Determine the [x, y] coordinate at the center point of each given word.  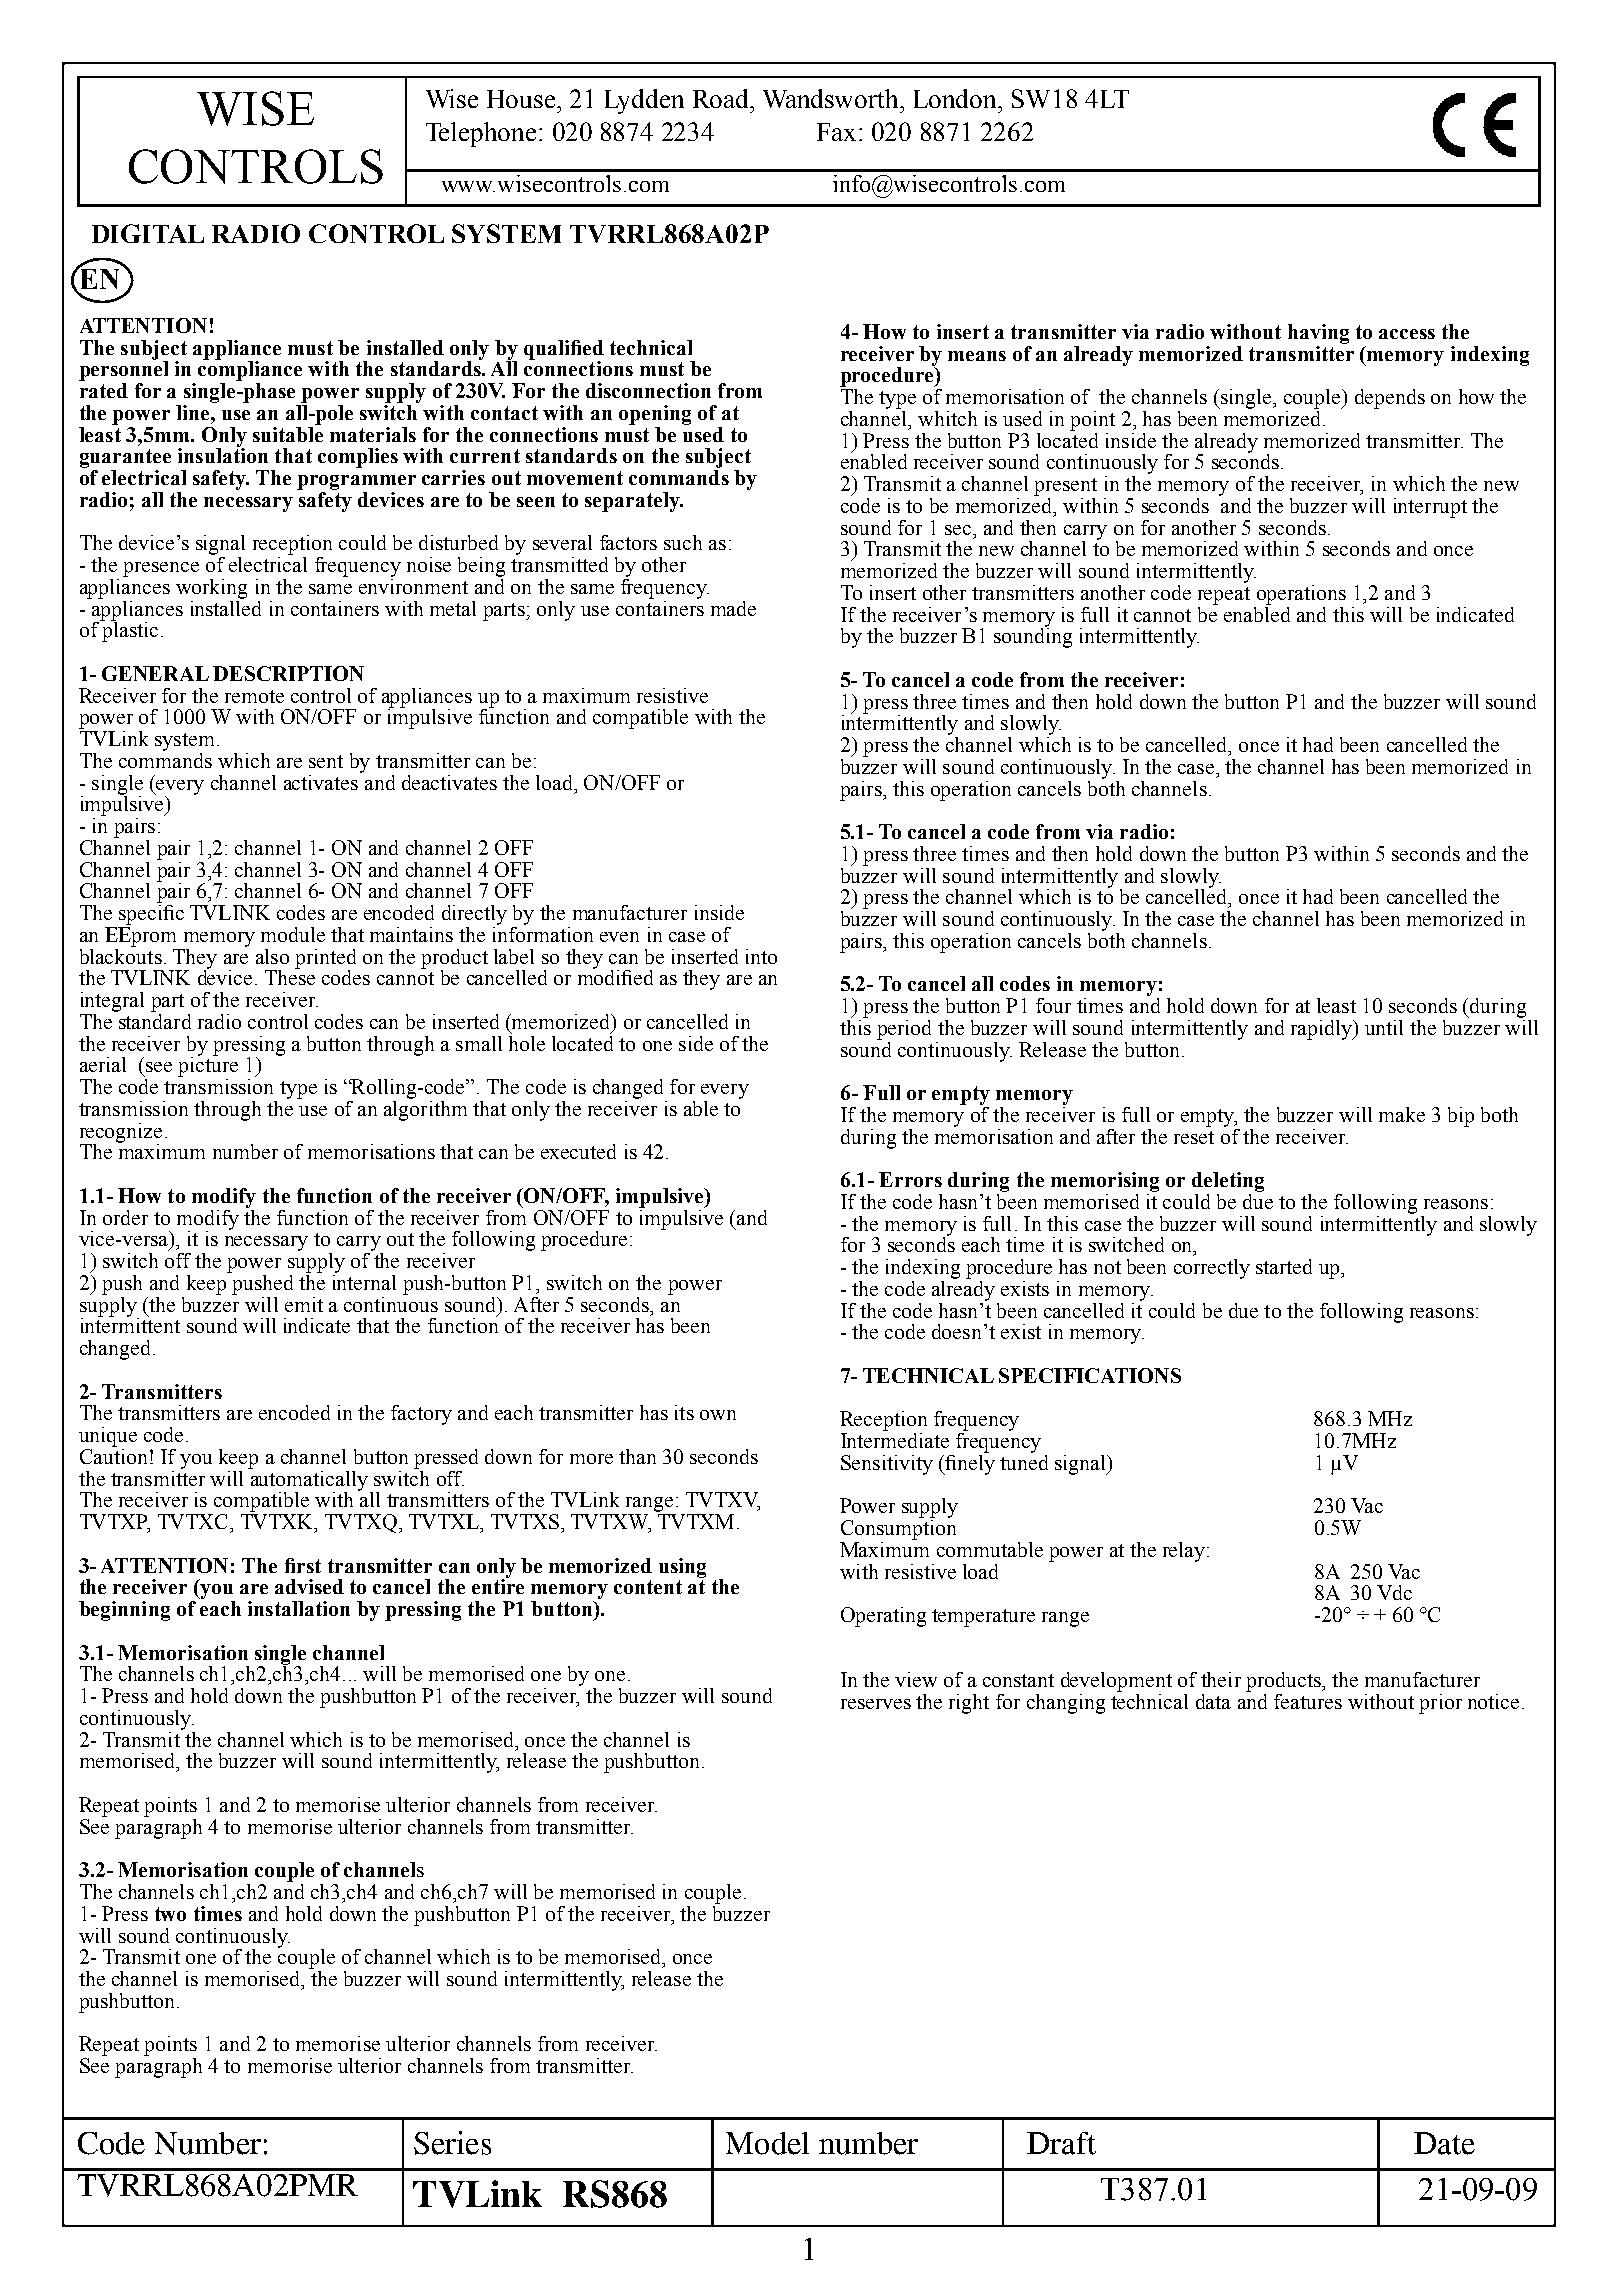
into [761, 956]
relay [1184, 1552]
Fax [836, 132]
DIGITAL [148, 233]
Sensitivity [887, 1465]
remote [254, 696]
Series [452, 2143]
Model [767, 2143]
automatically [308, 1480]
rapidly [1322, 1030]
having [1318, 334]
